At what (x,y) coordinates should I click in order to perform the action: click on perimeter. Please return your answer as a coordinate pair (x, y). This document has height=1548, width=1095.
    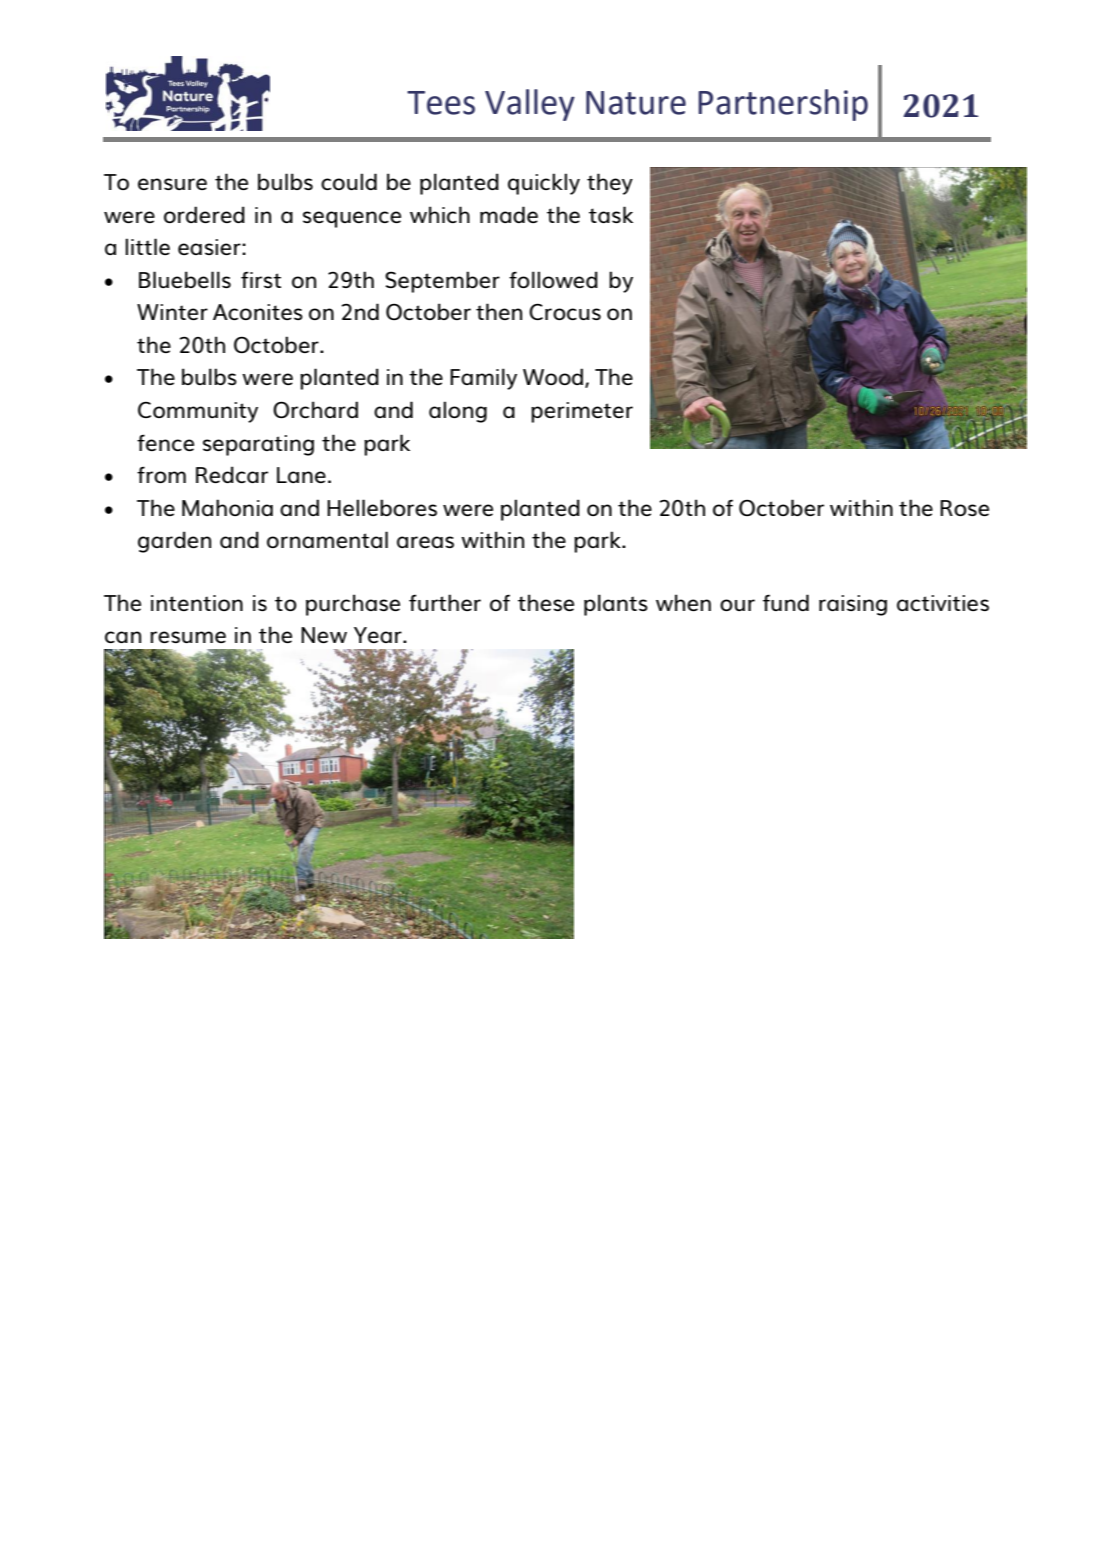
    Looking at the image, I should click on (582, 412).
